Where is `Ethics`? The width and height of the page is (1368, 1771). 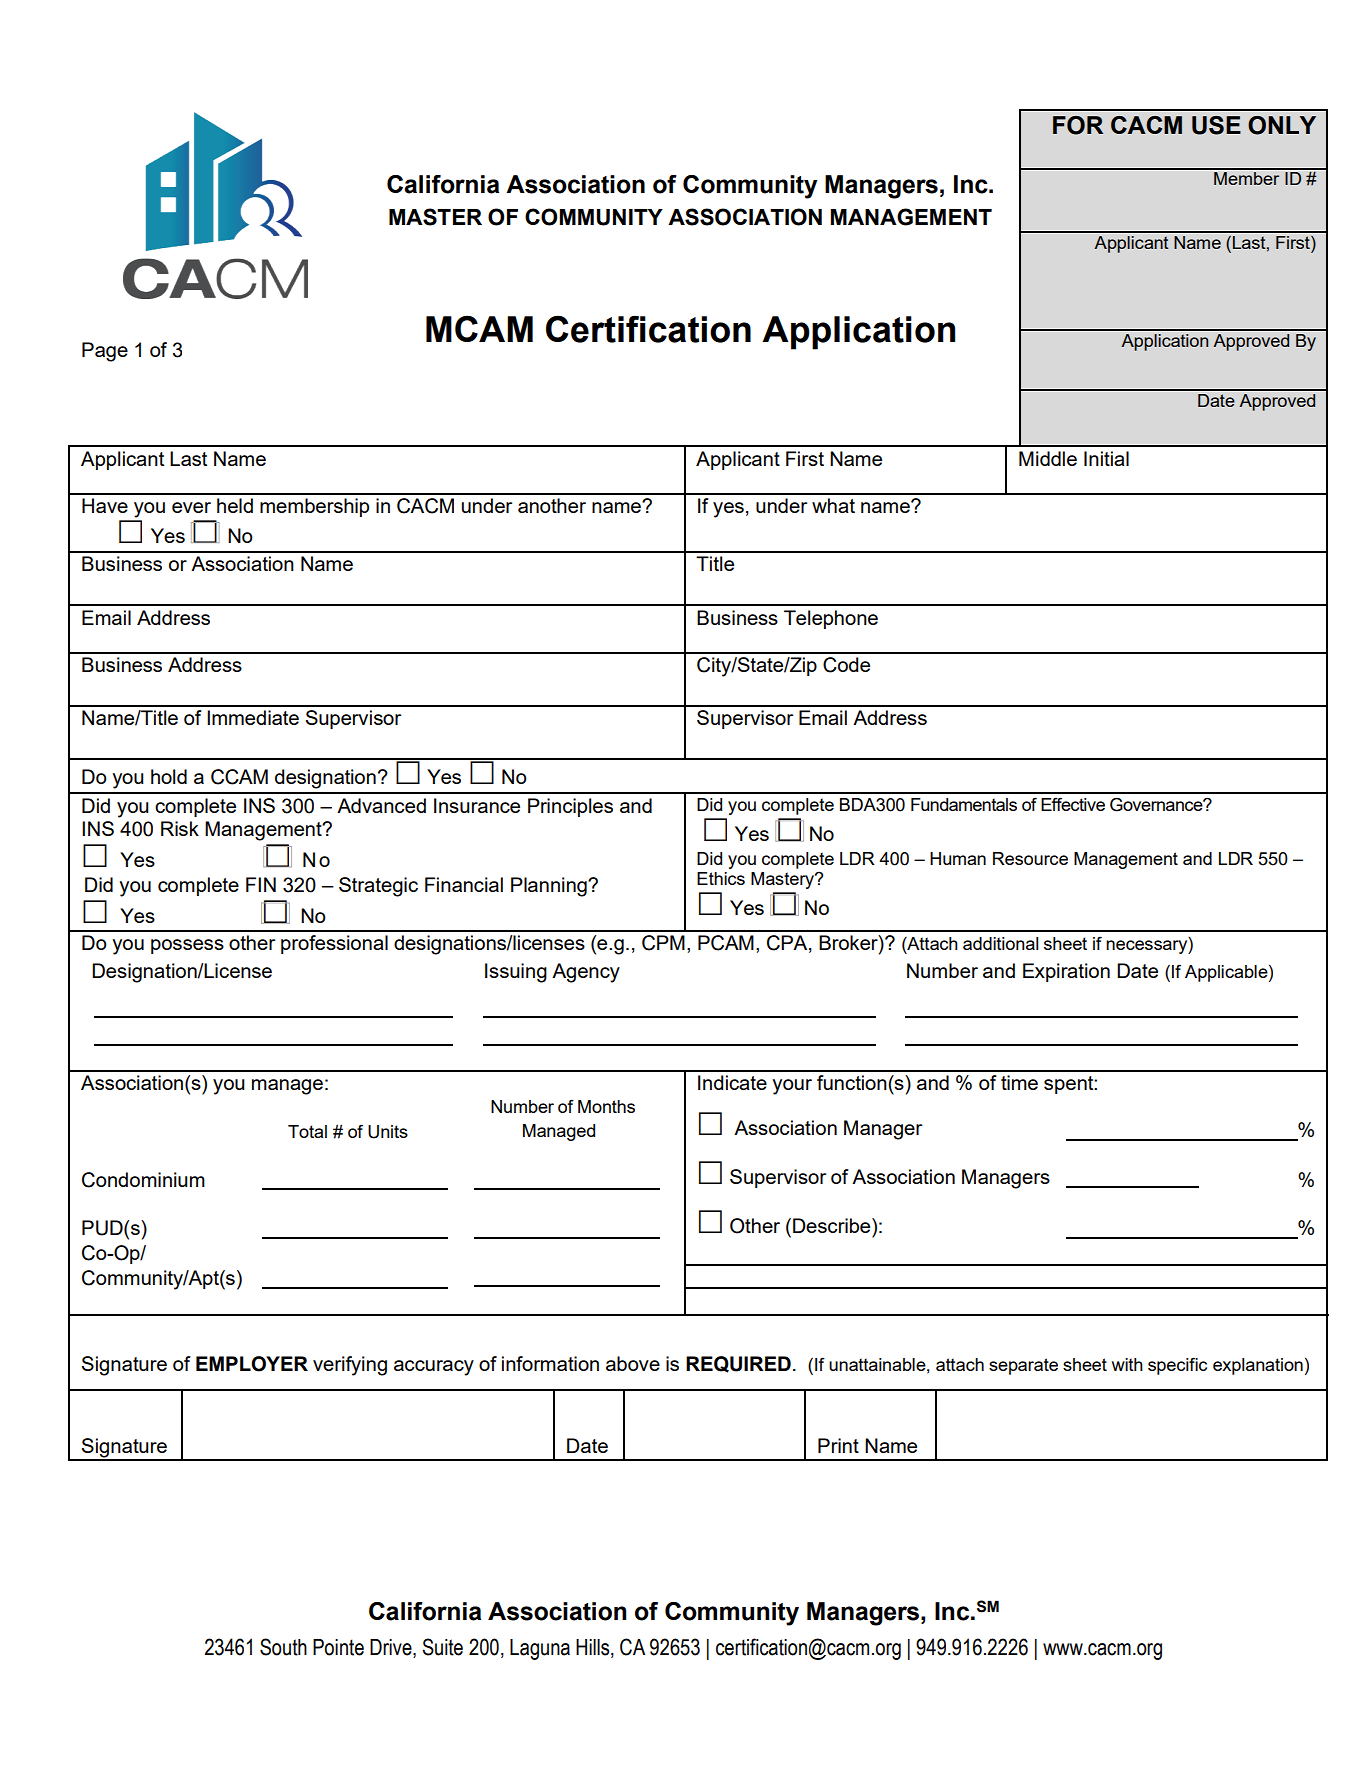 Ethics is located at coordinates (721, 878).
